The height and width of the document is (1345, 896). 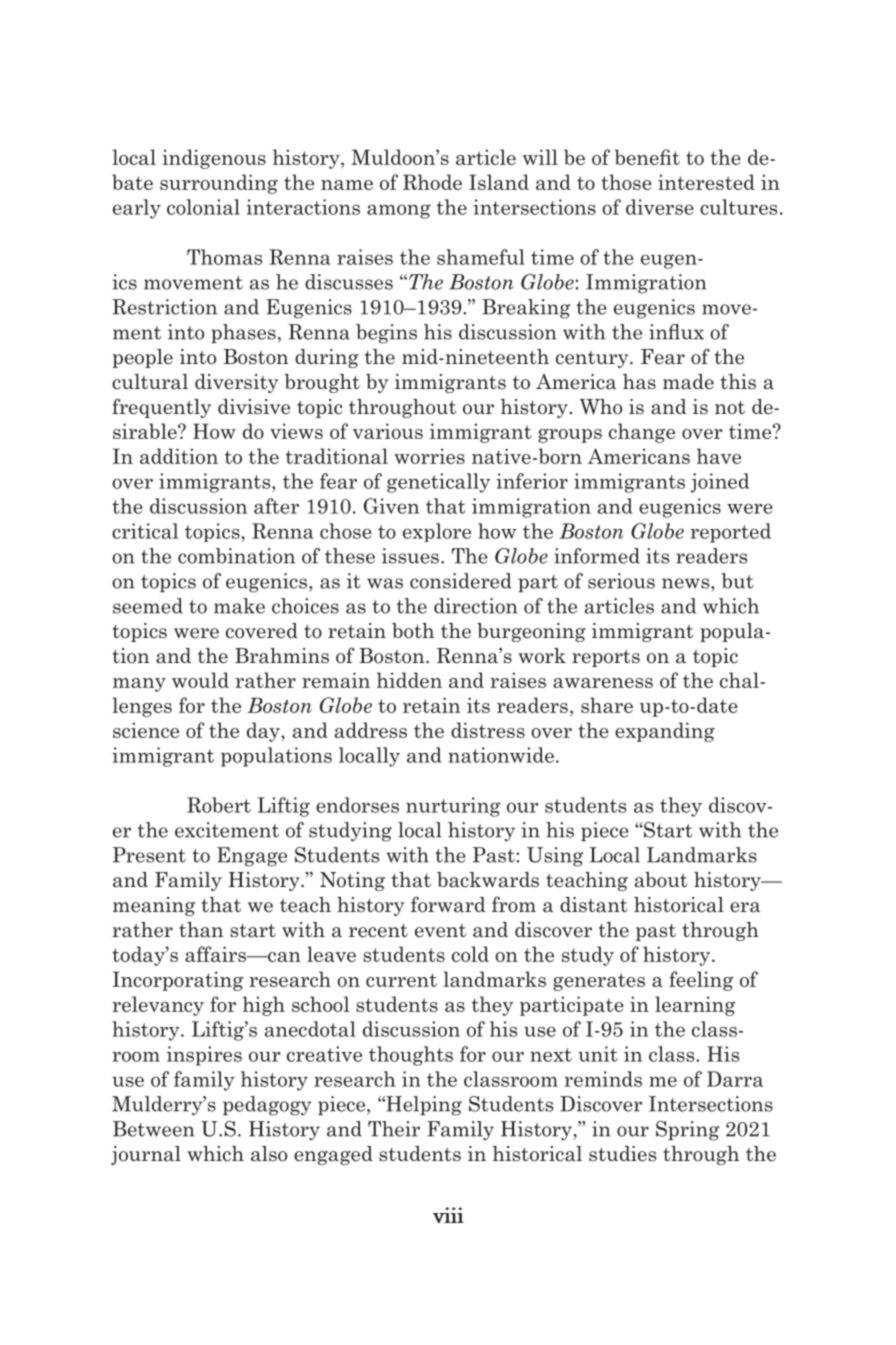 I want to click on diverse, so click(x=660, y=207).
